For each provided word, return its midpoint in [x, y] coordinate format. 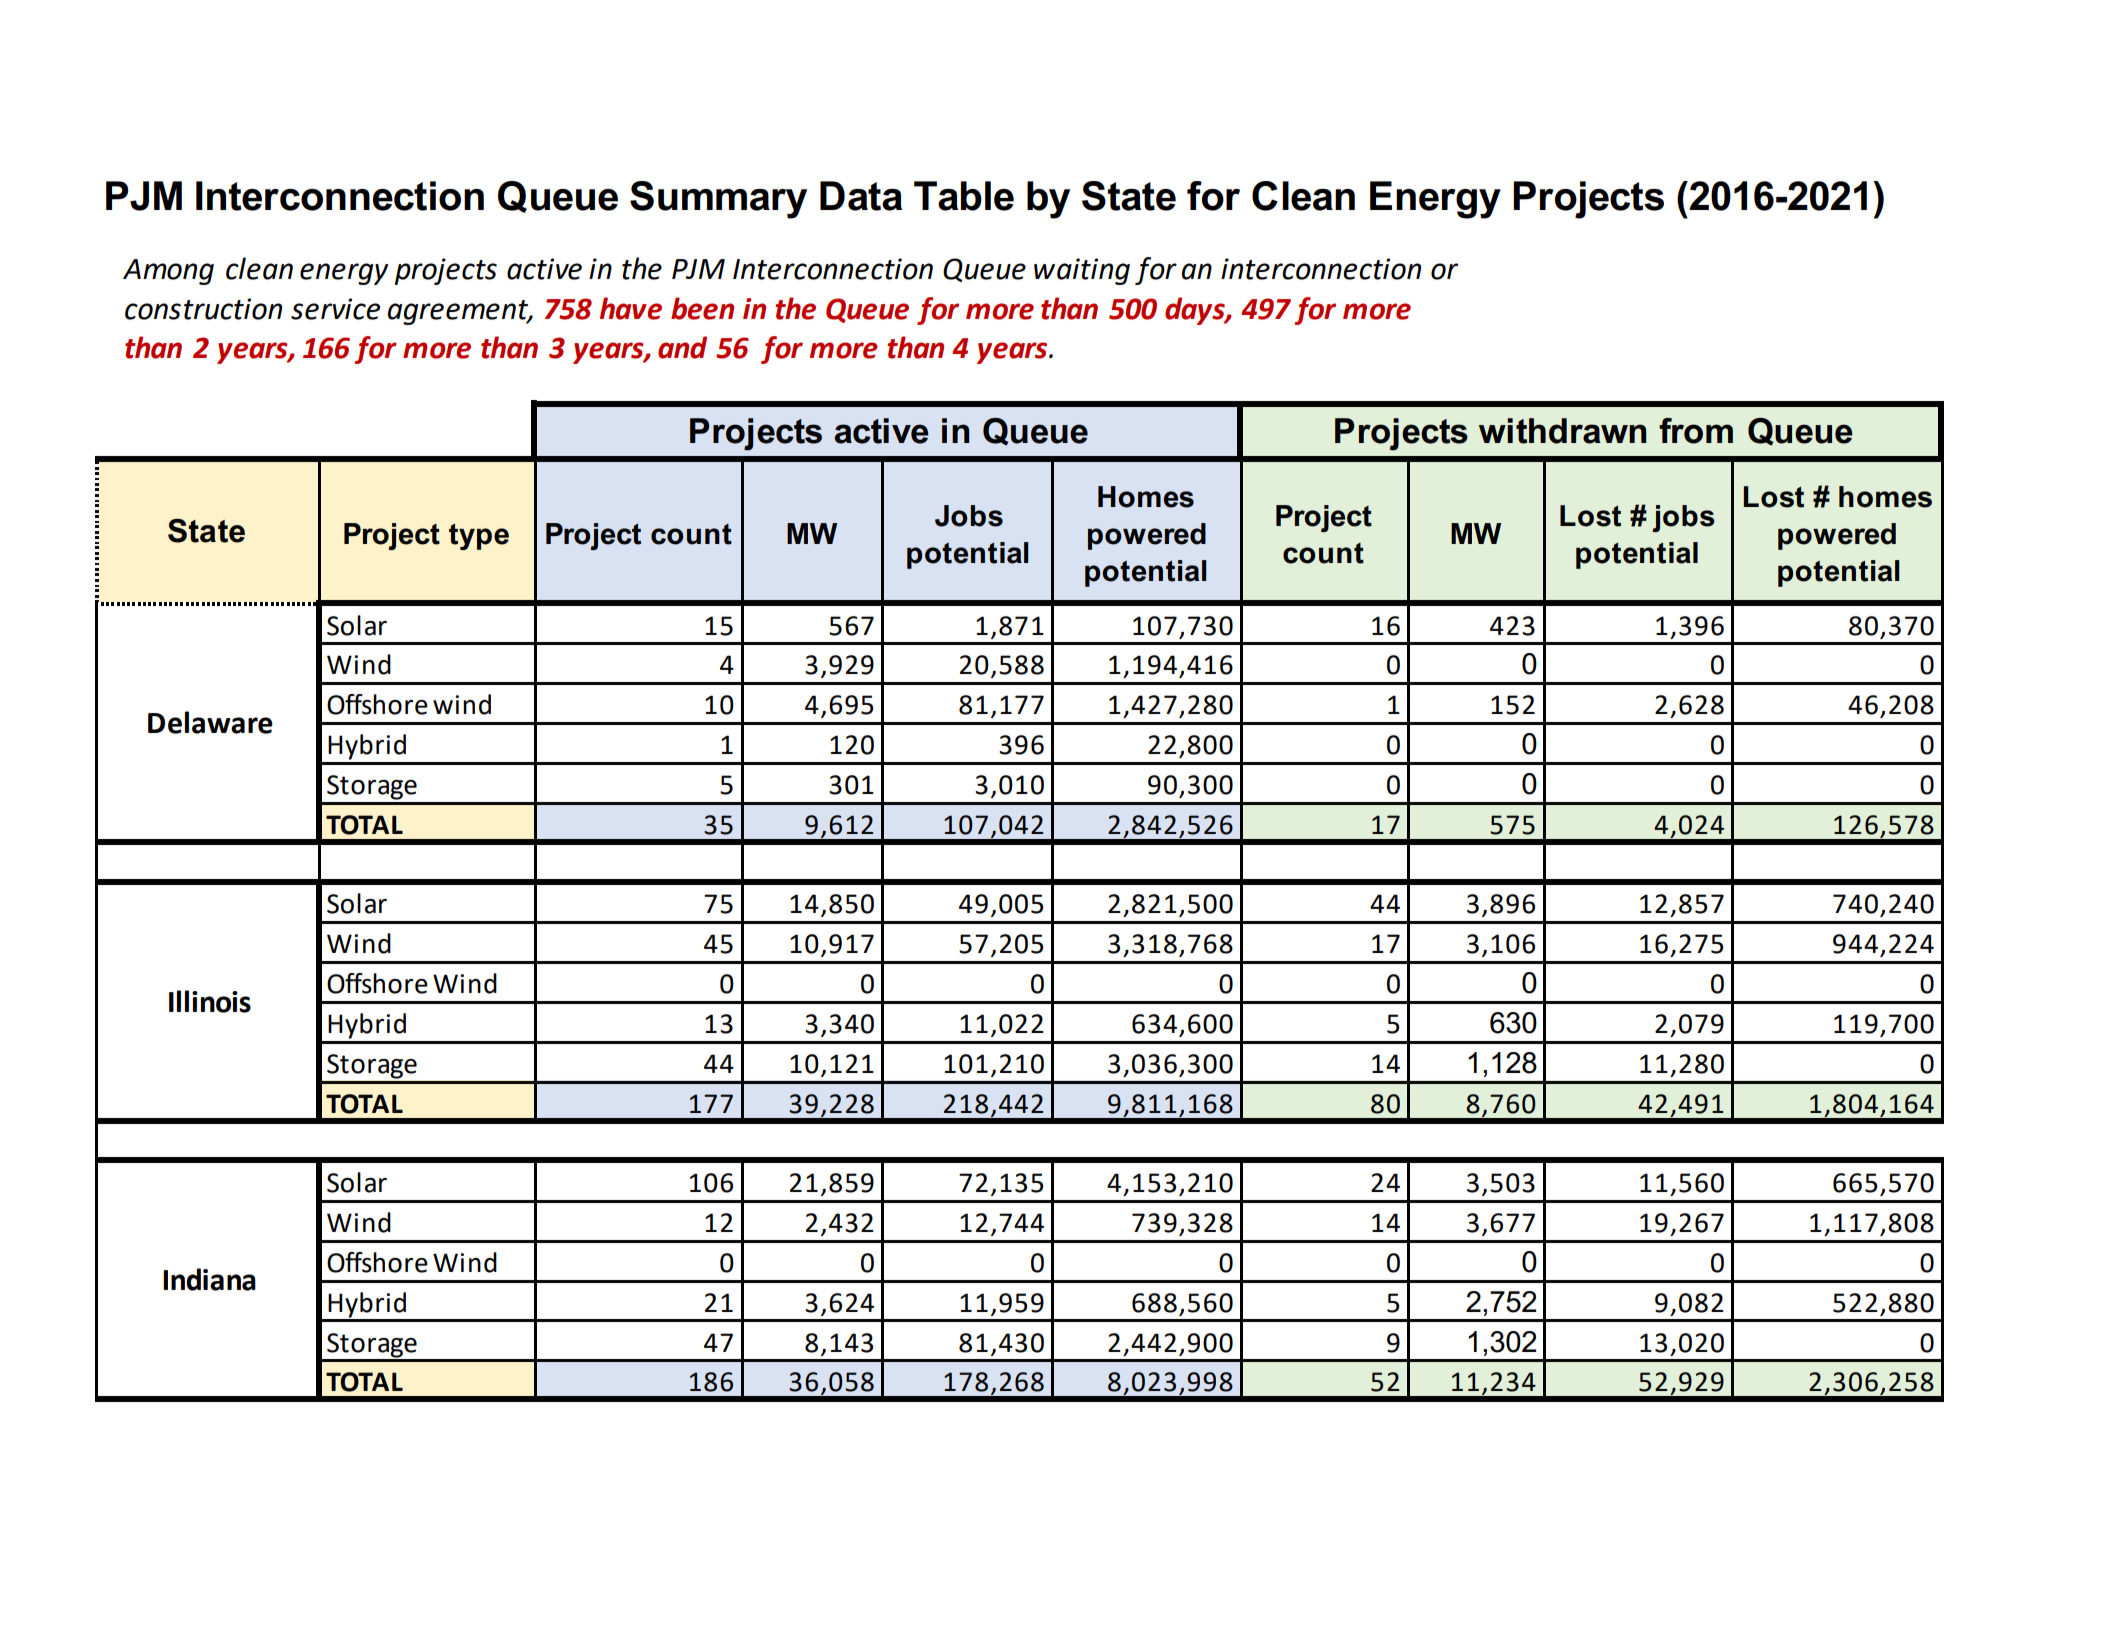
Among [168, 272]
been [702, 308]
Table [964, 196]
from [1696, 431]
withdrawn [1562, 431]
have [631, 308]
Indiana [209, 1279]
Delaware [210, 722]
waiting [1082, 271]
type [479, 537]
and [682, 347]
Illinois [210, 1001]
